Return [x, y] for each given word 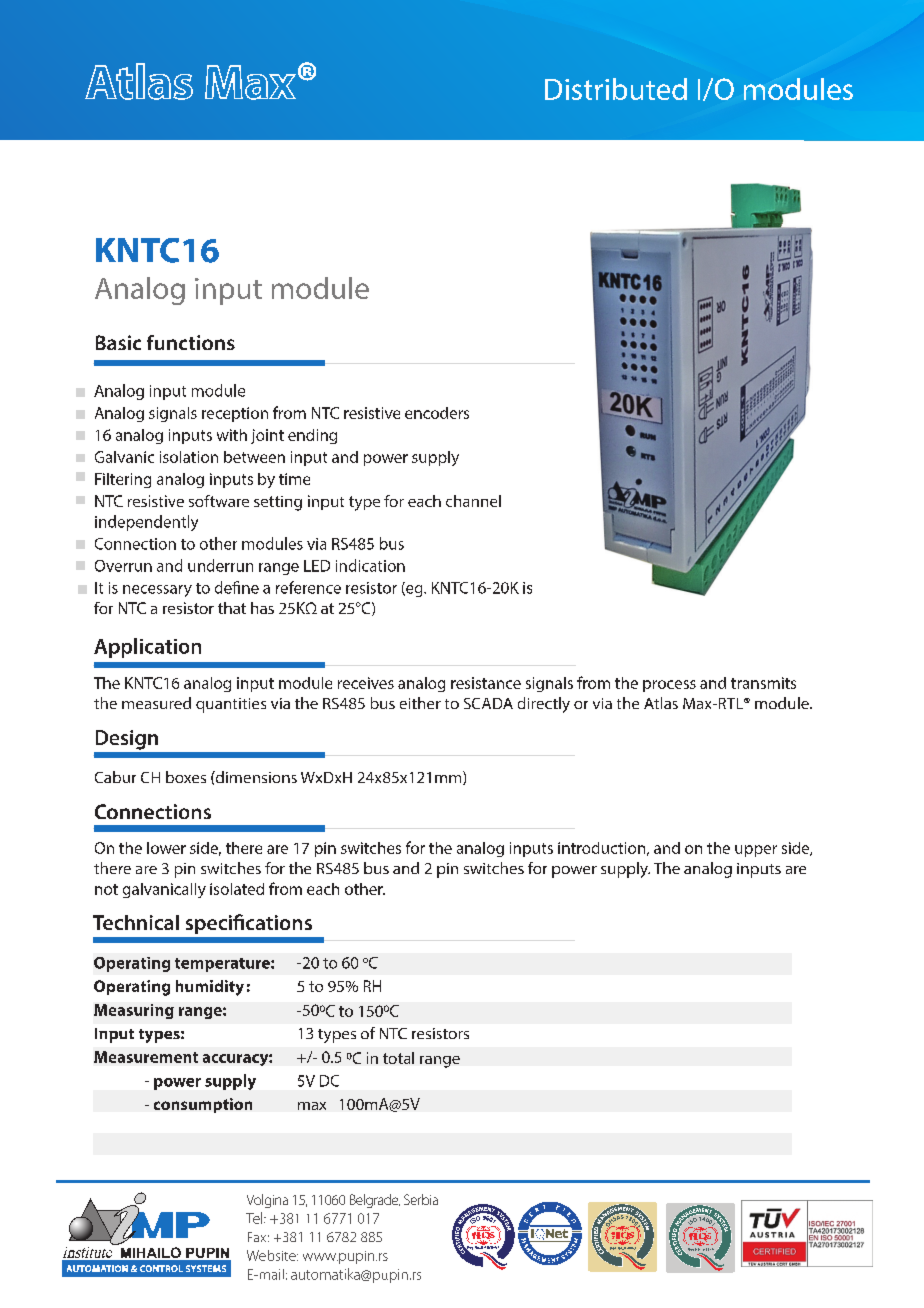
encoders [437, 413]
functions [191, 342]
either [420, 703]
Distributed [616, 89]
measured [156, 703]
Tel [255, 1218]
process [669, 686]
